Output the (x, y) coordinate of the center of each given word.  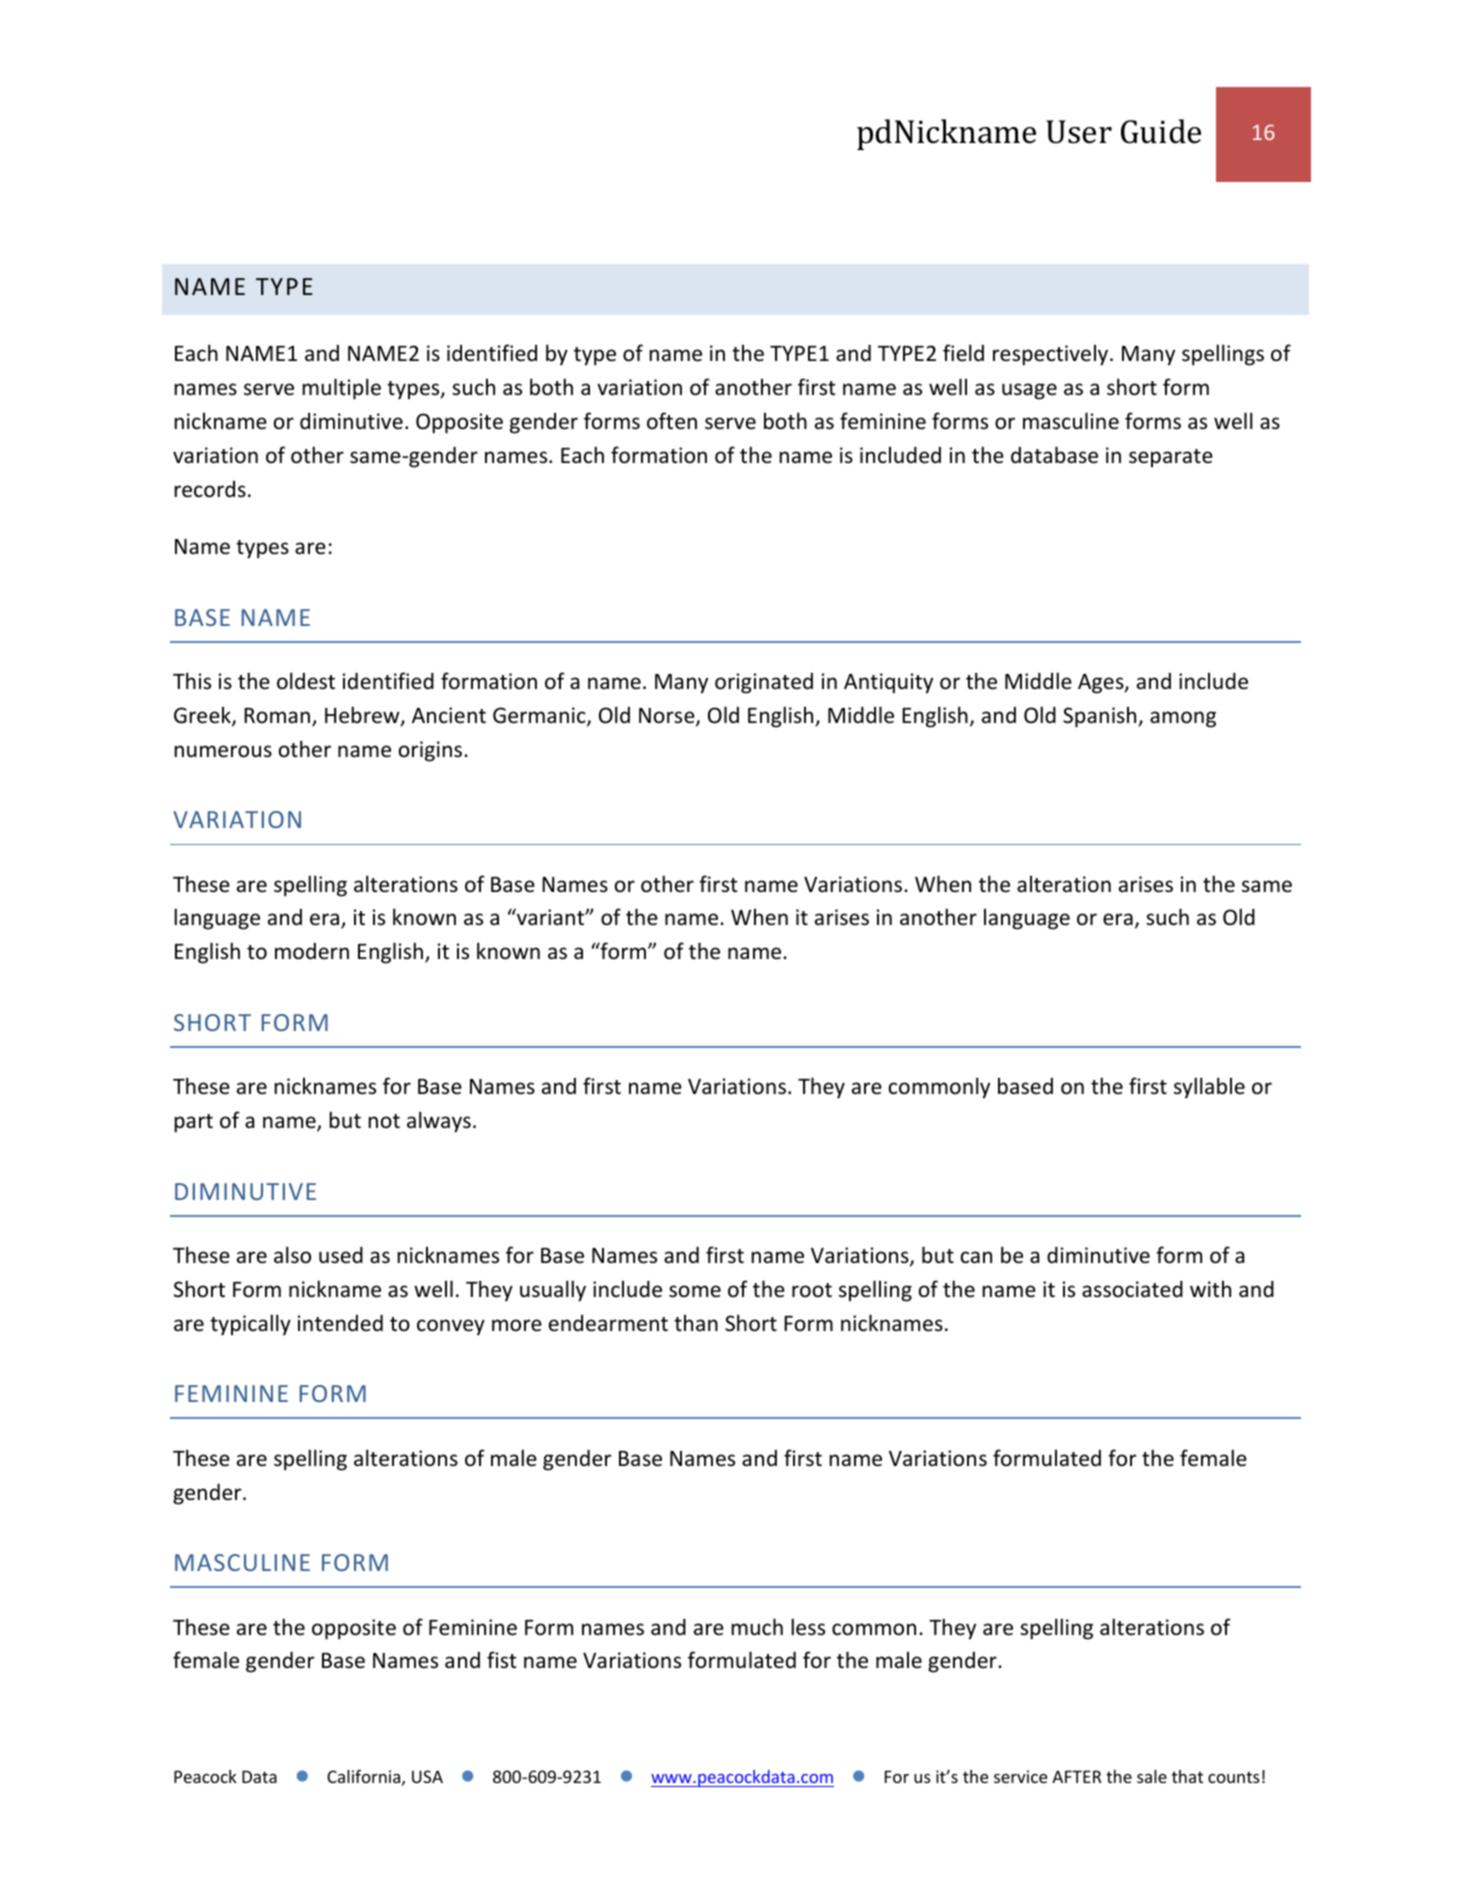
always (439, 1122)
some (695, 1291)
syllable (1209, 1088)
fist (502, 1659)
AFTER (1076, 1776)
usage (1029, 391)
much (757, 1627)
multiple (341, 389)
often (672, 421)
